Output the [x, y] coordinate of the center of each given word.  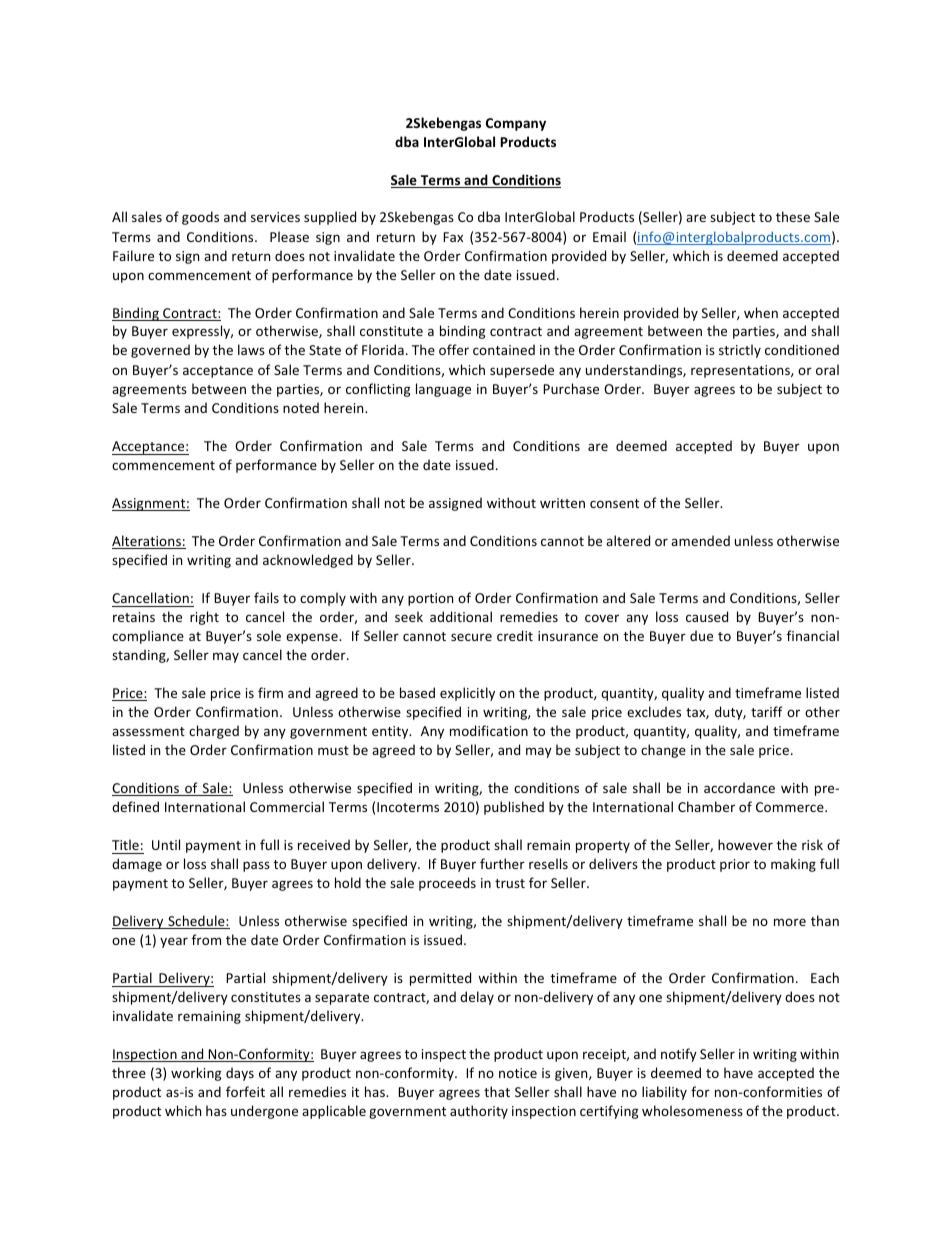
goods [200, 218]
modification [489, 730]
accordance [739, 787]
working [196, 1074]
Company [516, 124]
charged [214, 732]
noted [301, 407]
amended [700, 540]
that [497, 1091]
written [562, 503]
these [793, 216]
